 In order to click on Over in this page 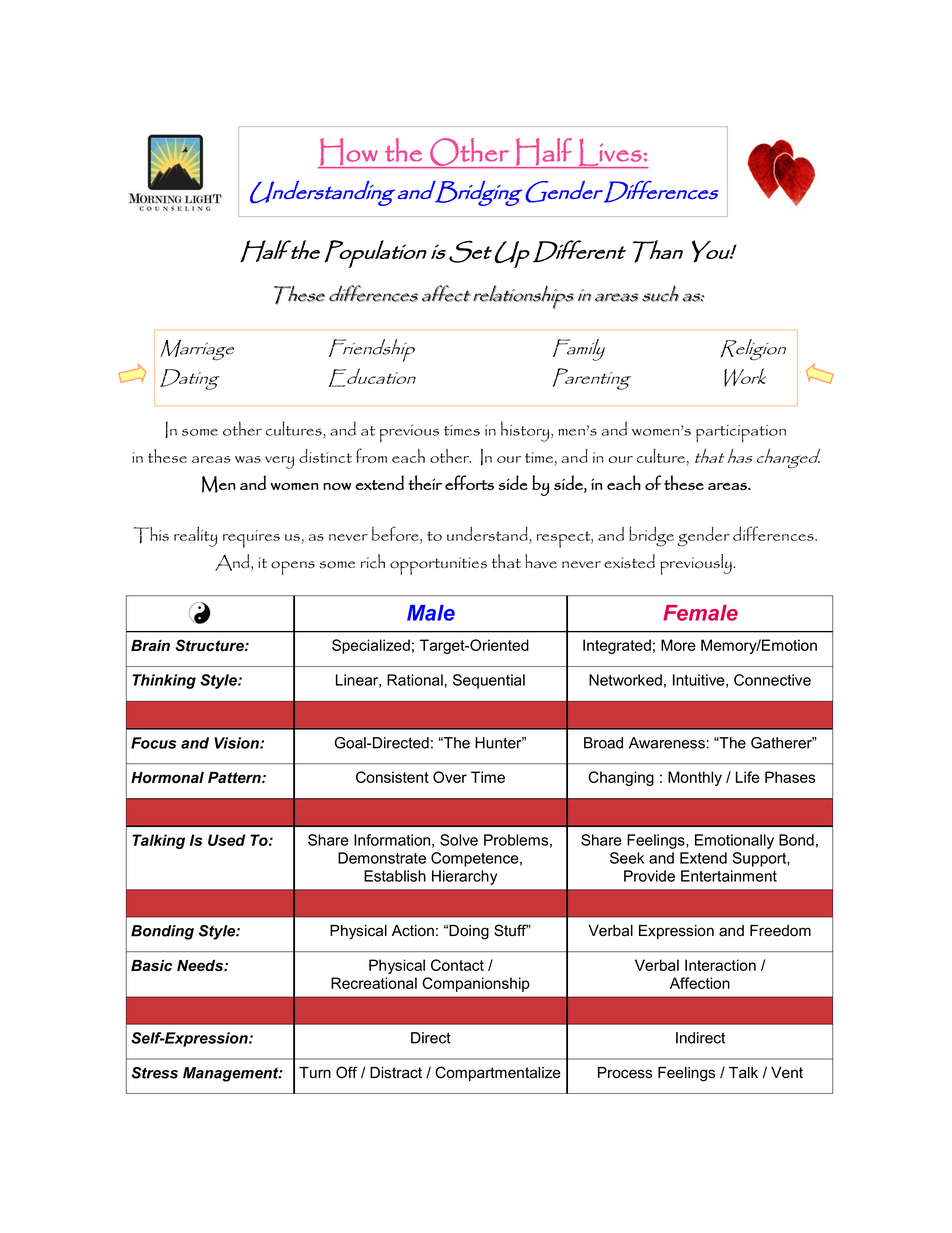, I will do `click(450, 777)`.
